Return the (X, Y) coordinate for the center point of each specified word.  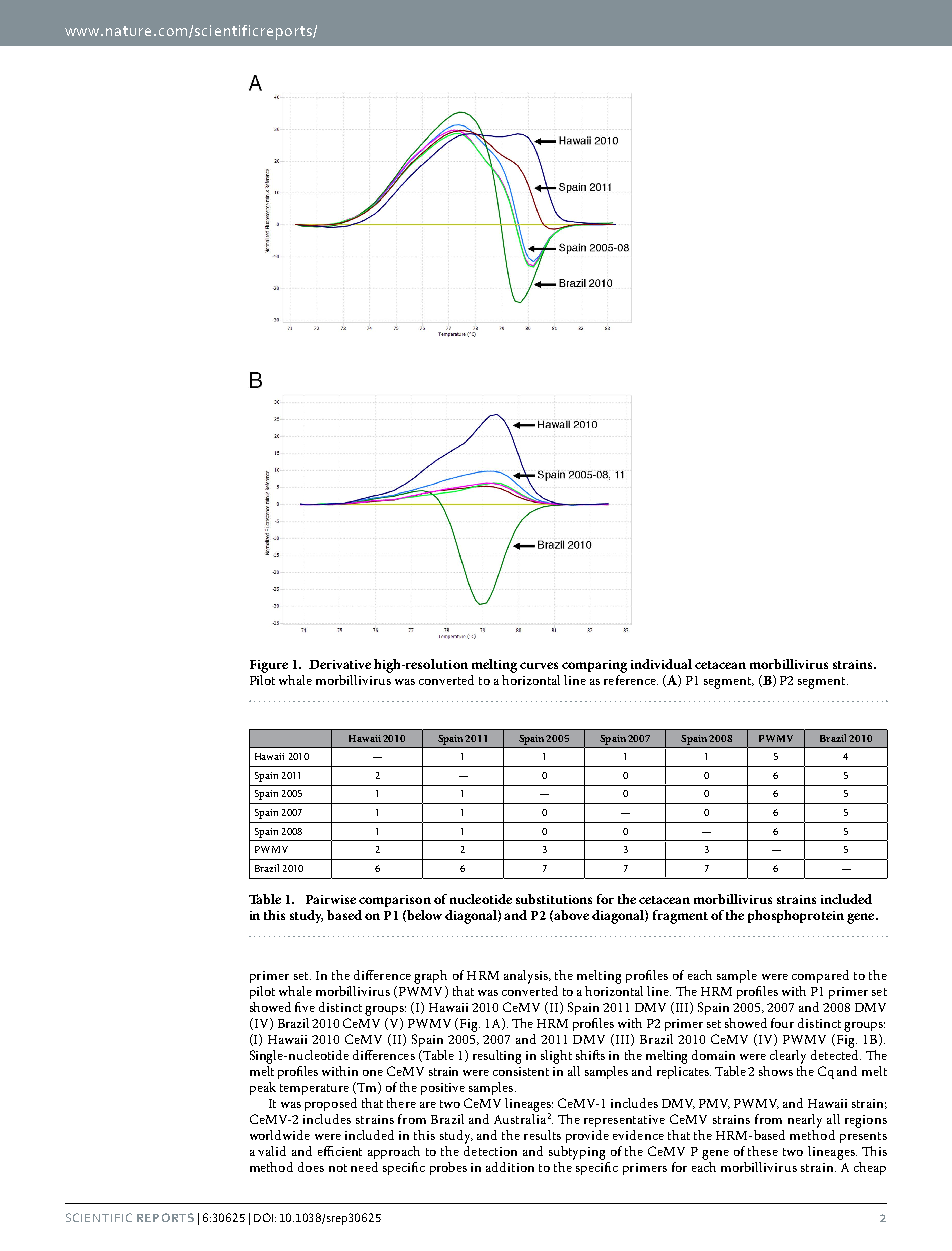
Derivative (340, 664)
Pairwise (331, 899)
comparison (395, 901)
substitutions (554, 899)
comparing (594, 666)
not (338, 1168)
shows (776, 1071)
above (571, 915)
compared (820, 976)
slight (556, 1057)
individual (661, 664)
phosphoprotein (796, 916)
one (373, 1073)
